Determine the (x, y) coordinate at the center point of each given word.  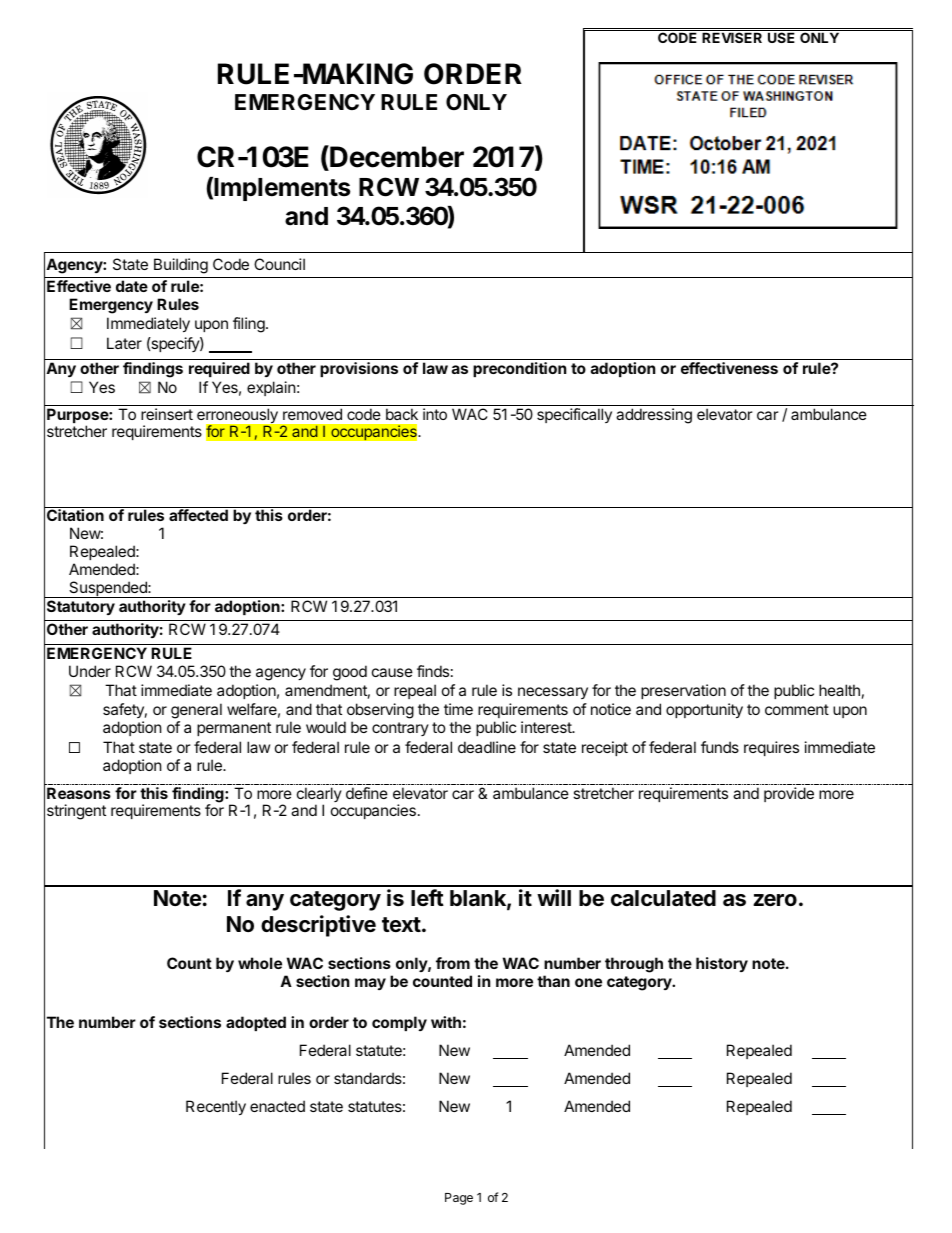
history (722, 964)
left (427, 897)
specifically (574, 415)
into (435, 414)
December (396, 156)
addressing (654, 416)
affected (198, 515)
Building (181, 266)
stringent (76, 812)
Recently (216, 1107)
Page (459, 1199)
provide (789, 794)
